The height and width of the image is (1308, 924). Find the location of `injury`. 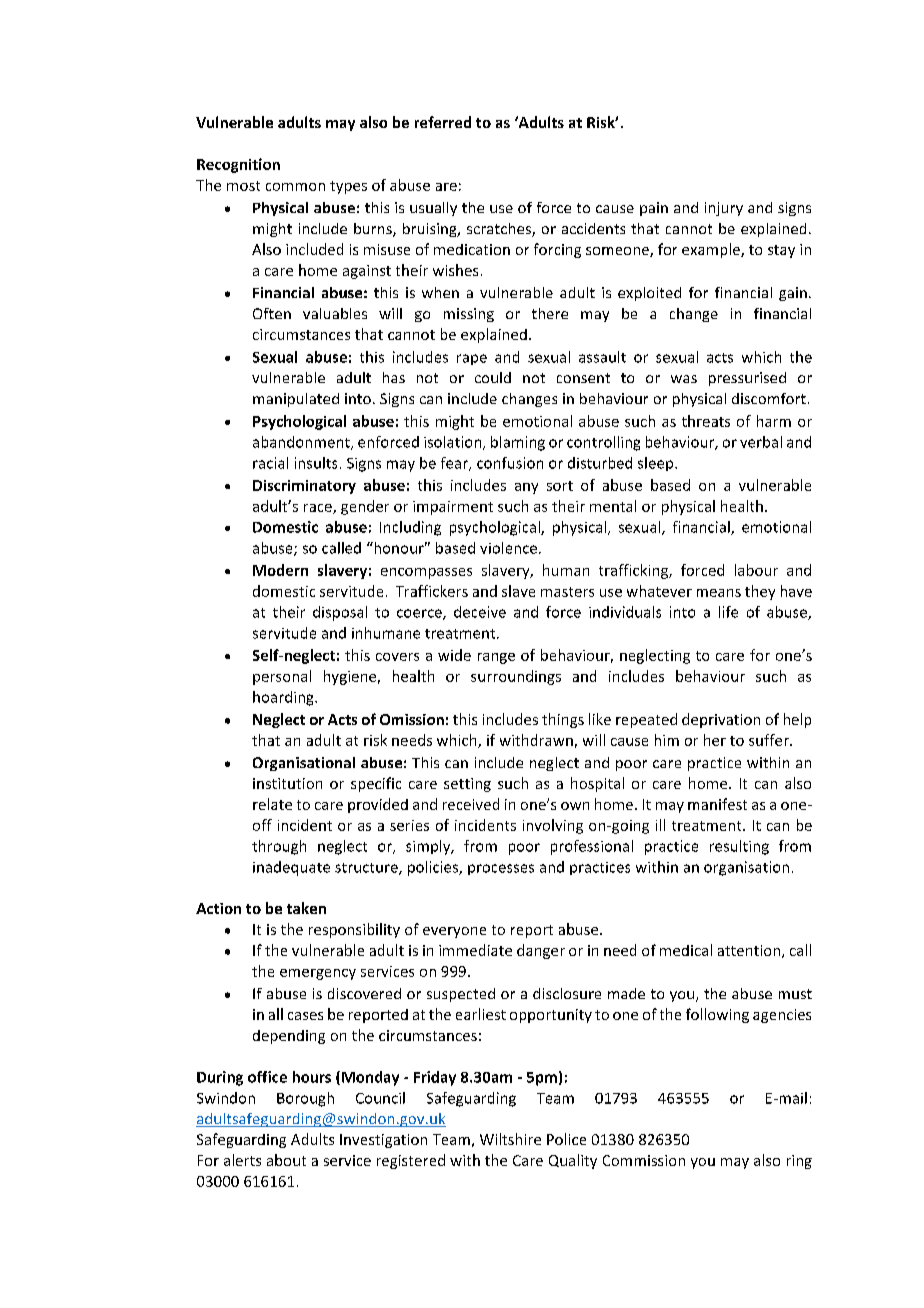

injury is located at coordinates (724, 209).
